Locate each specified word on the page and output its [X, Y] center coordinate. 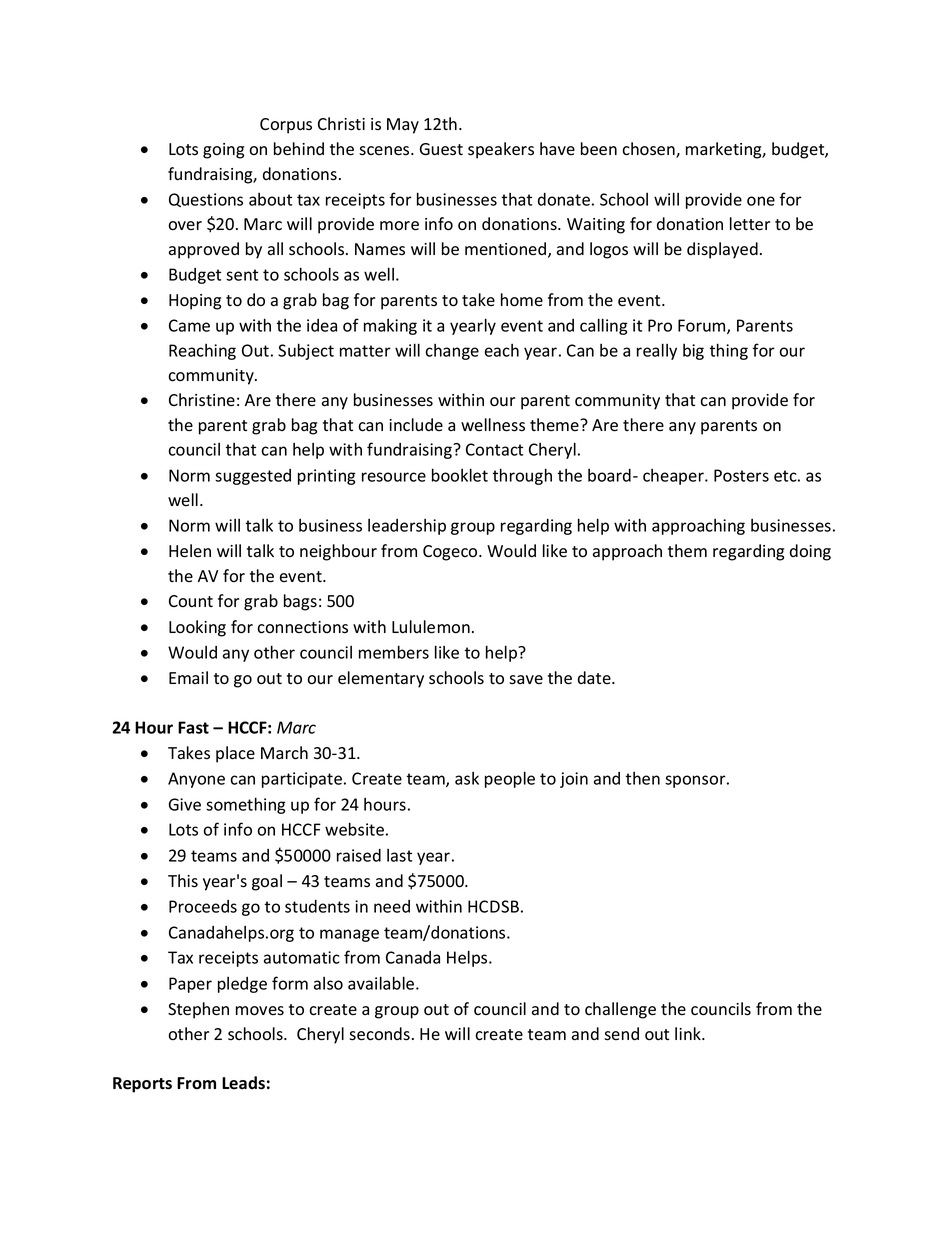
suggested [253, 477]
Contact [494, 449]
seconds [379, 1034]
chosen [649, 150]
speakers [501, 150]
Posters [741, 475]
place [235, 754]
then [642, 778]
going [223, 151]
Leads [243, 1083]
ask [467, 778]
